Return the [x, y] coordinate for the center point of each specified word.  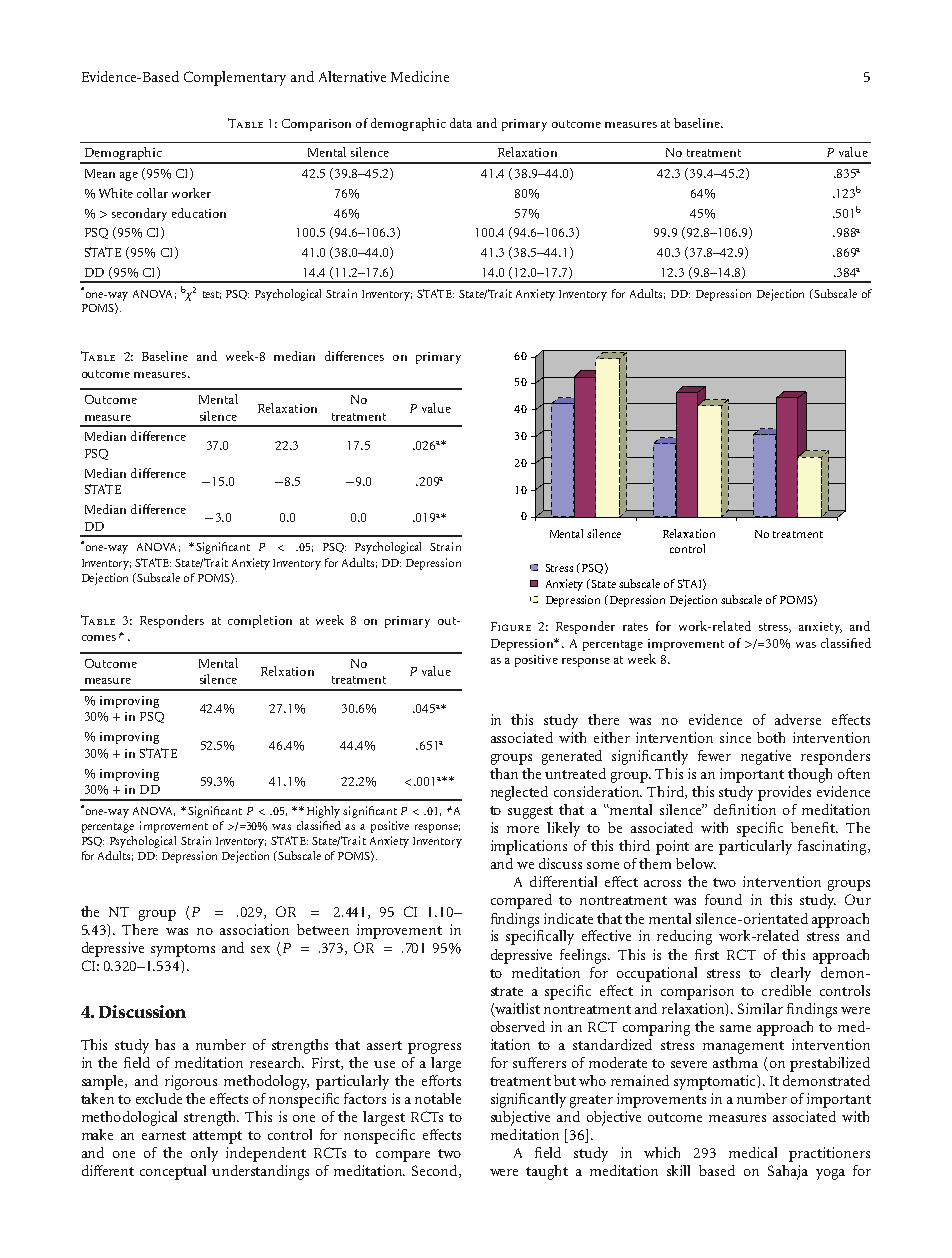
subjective [520, 1118]
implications [529, 847]
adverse [798, 719]
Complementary [235, 78]
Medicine [420, 76]
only [204, 1154]
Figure [511, 626]
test [212, 295]
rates [635, 627]
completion [260, 621]
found [723, 899]
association [254, 929]
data [461, 123]
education [199, 213]
